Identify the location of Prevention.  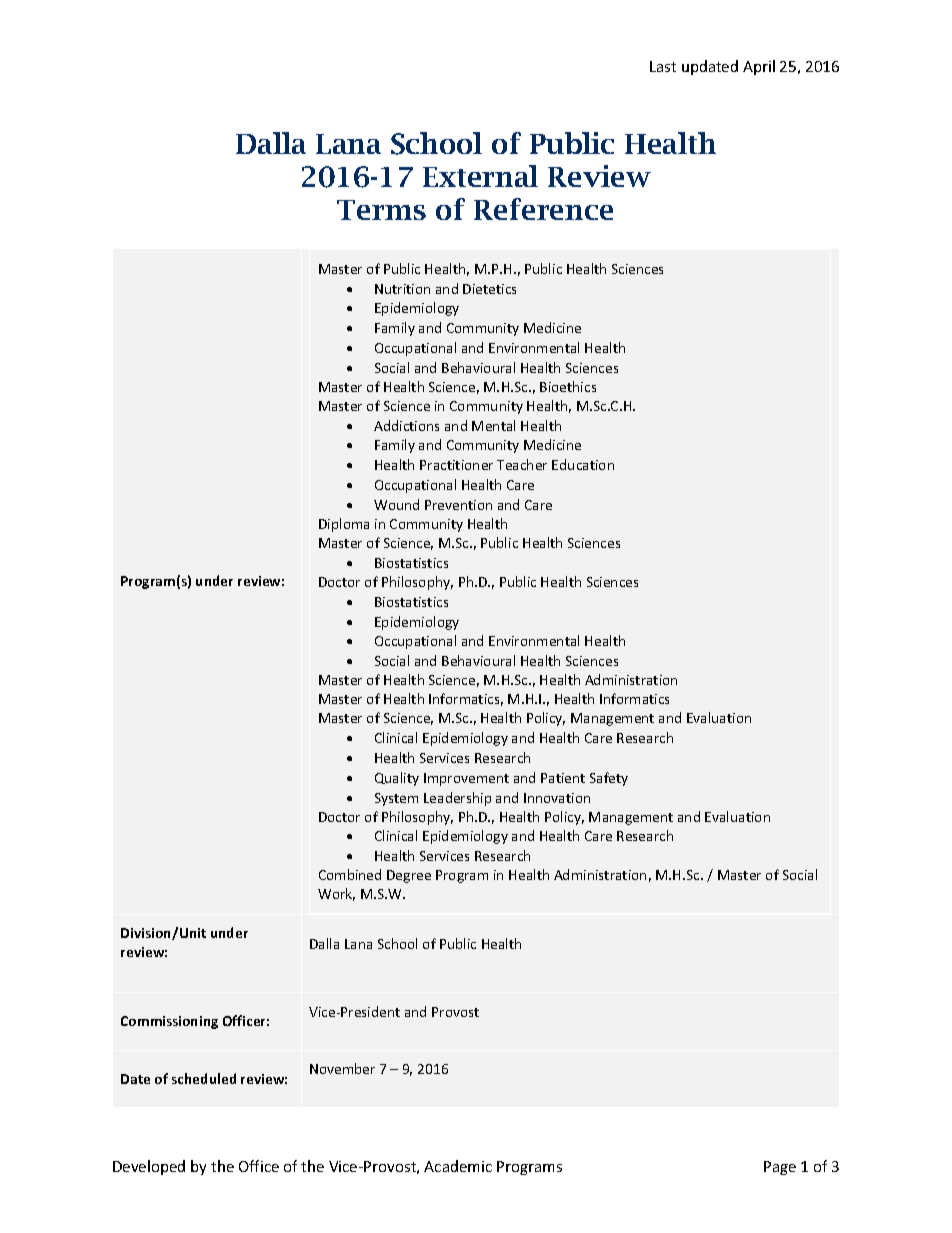
(458, 505).
